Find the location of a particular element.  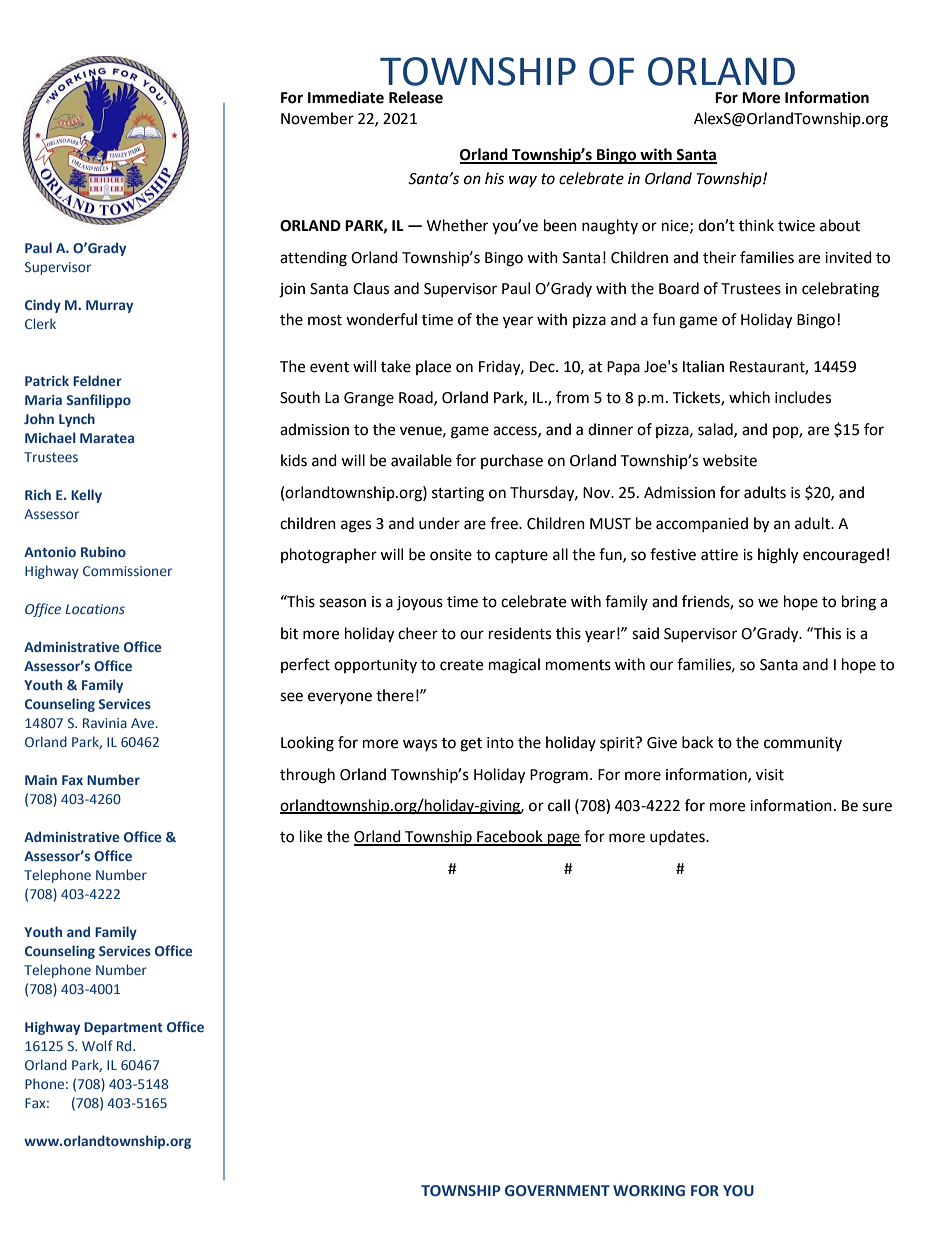

onsite is located at coordinates (451, 555).
